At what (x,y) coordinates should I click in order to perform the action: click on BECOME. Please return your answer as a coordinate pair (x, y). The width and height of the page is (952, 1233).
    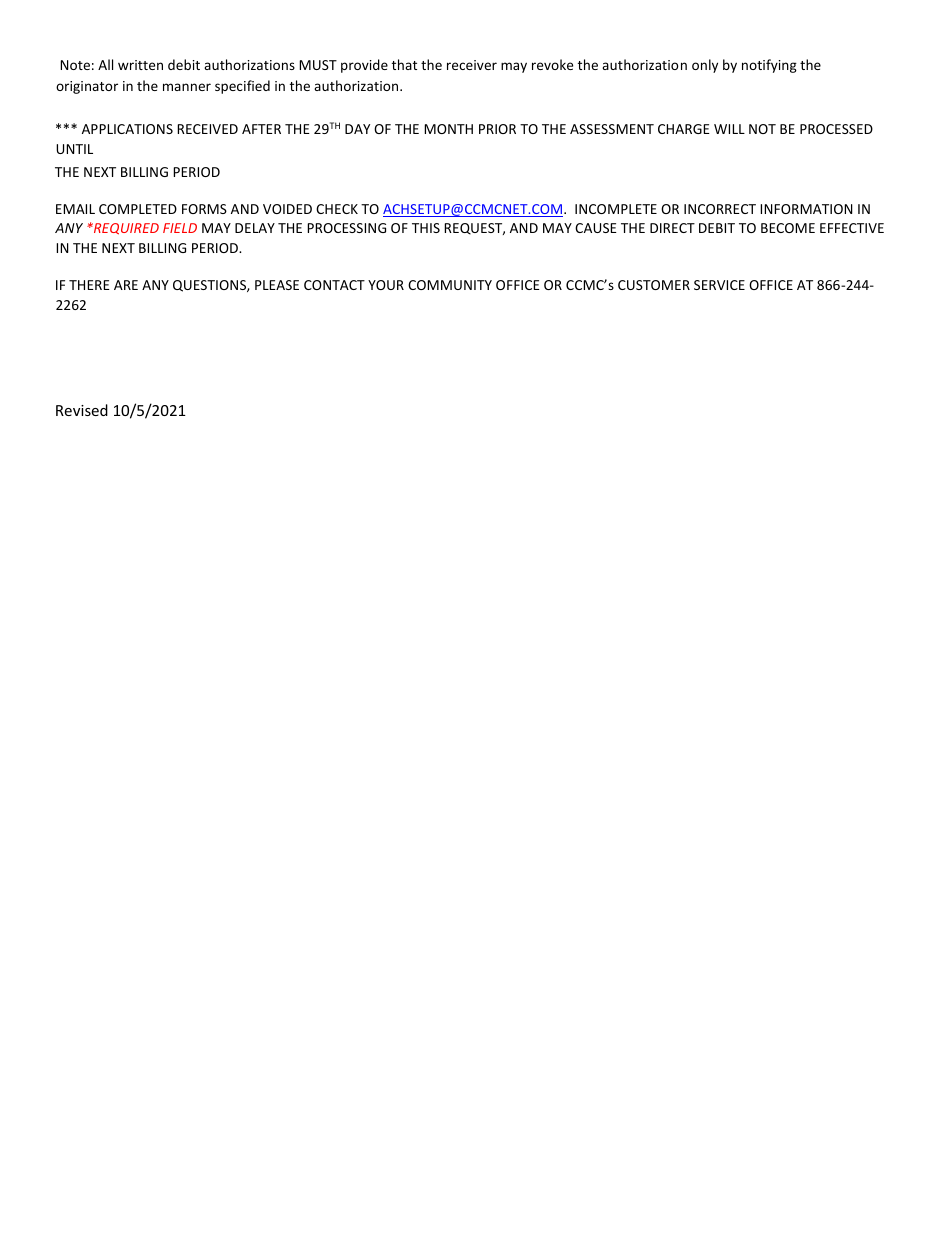
    Looking at the image, I should click on (788, 228).
